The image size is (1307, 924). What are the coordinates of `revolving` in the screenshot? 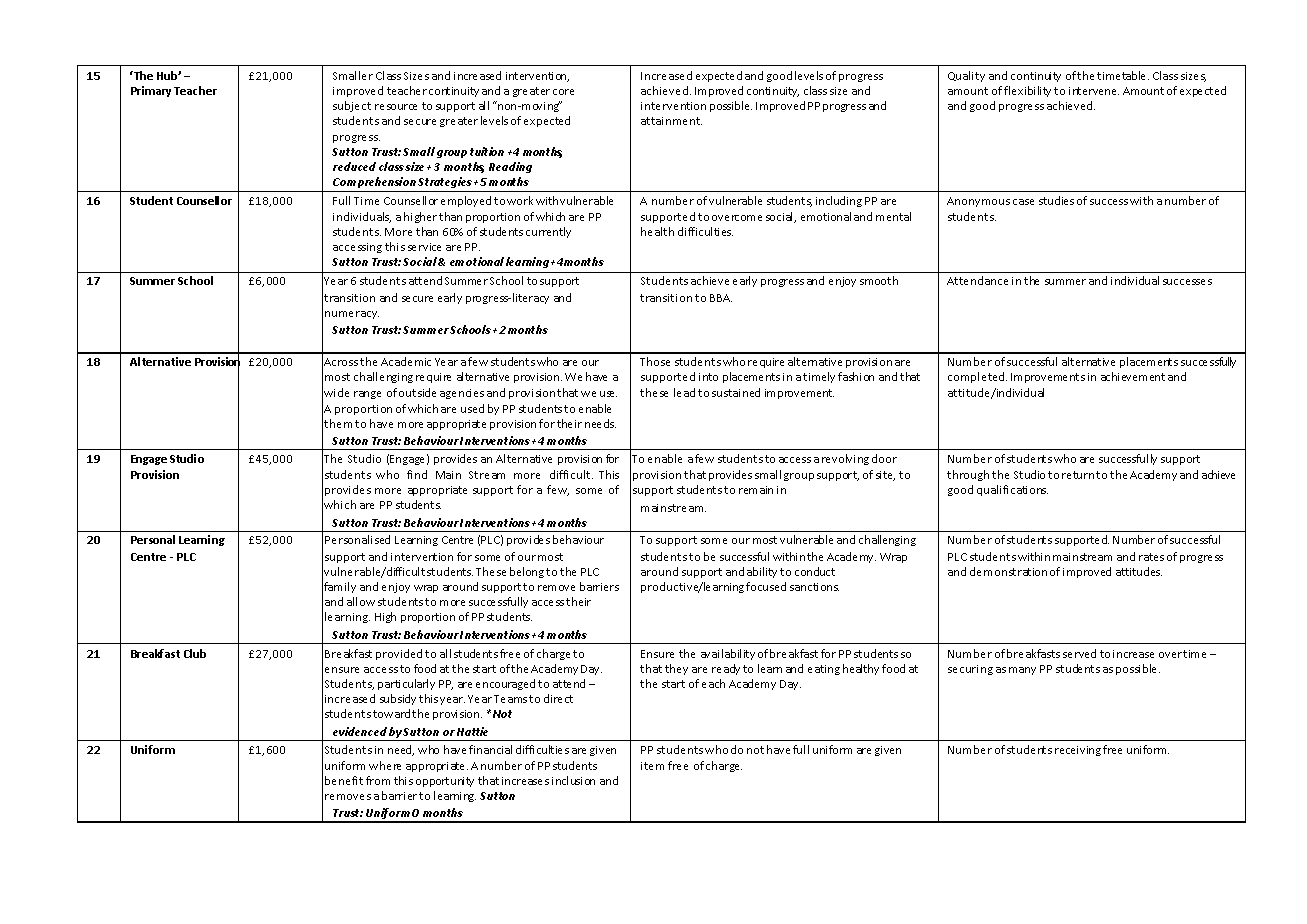 It's located at (845, 459).
